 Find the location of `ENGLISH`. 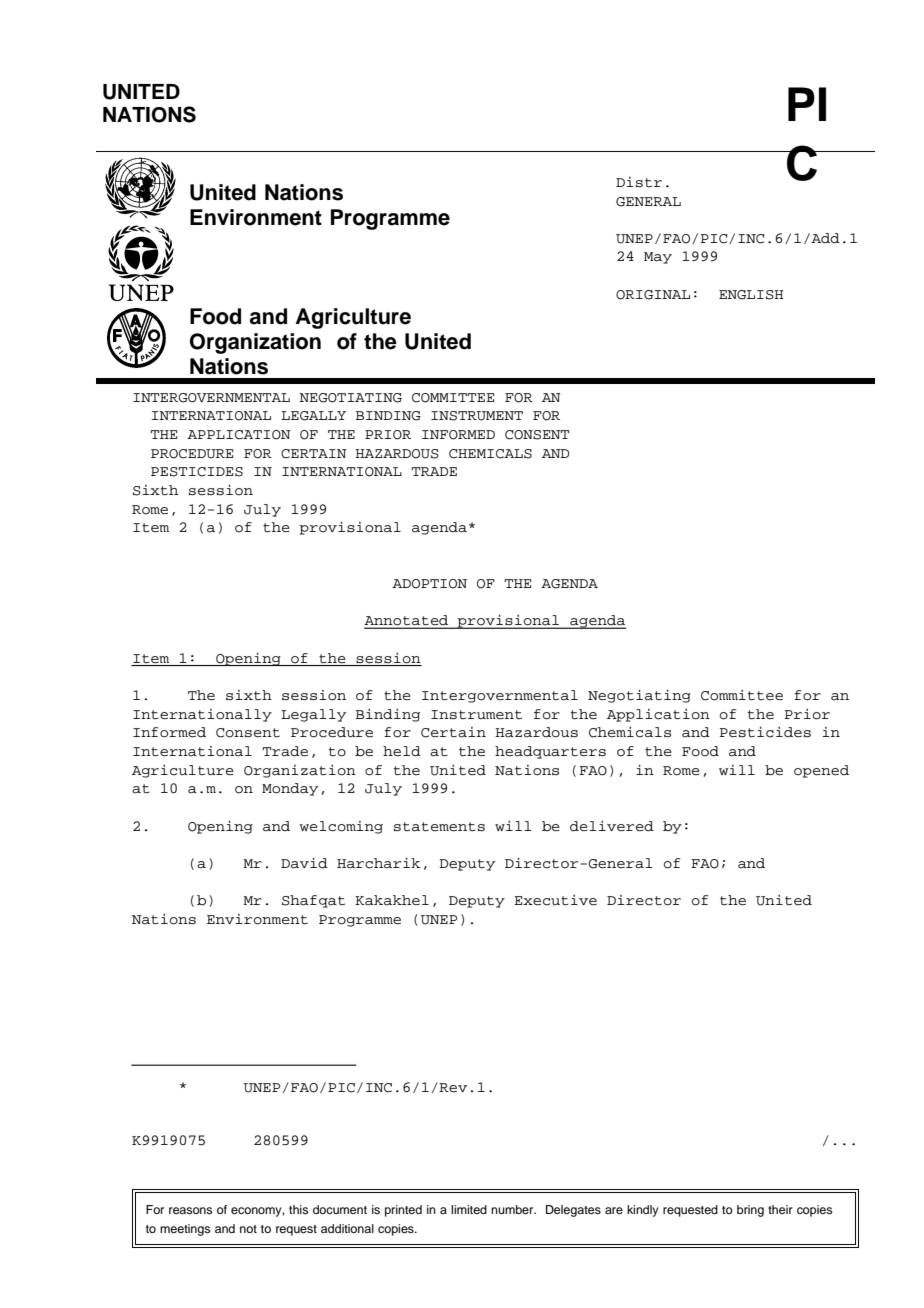

ENGLISH is located at coordinates (751, 295).
